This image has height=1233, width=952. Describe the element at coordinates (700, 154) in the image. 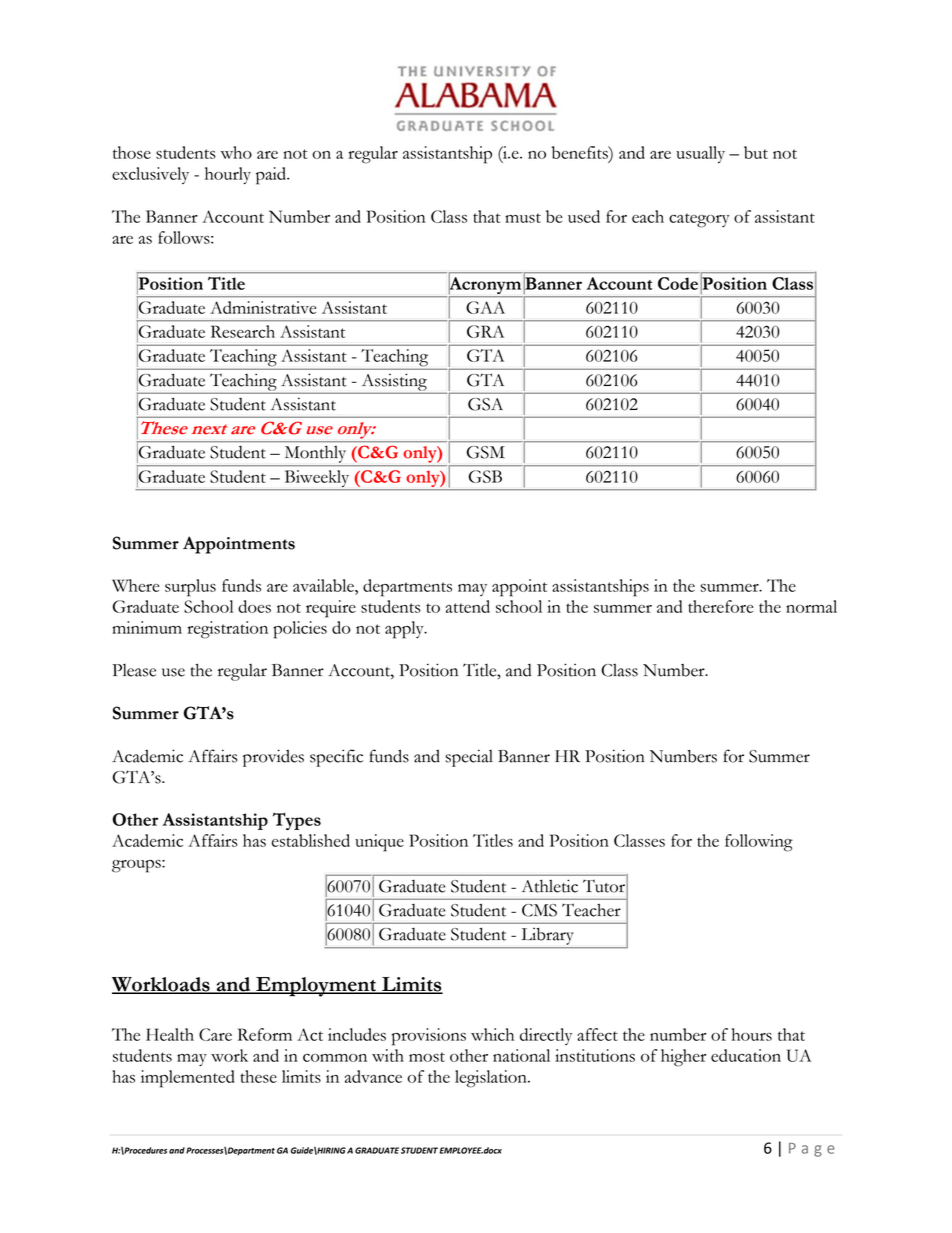

I see `usually` at that location.
